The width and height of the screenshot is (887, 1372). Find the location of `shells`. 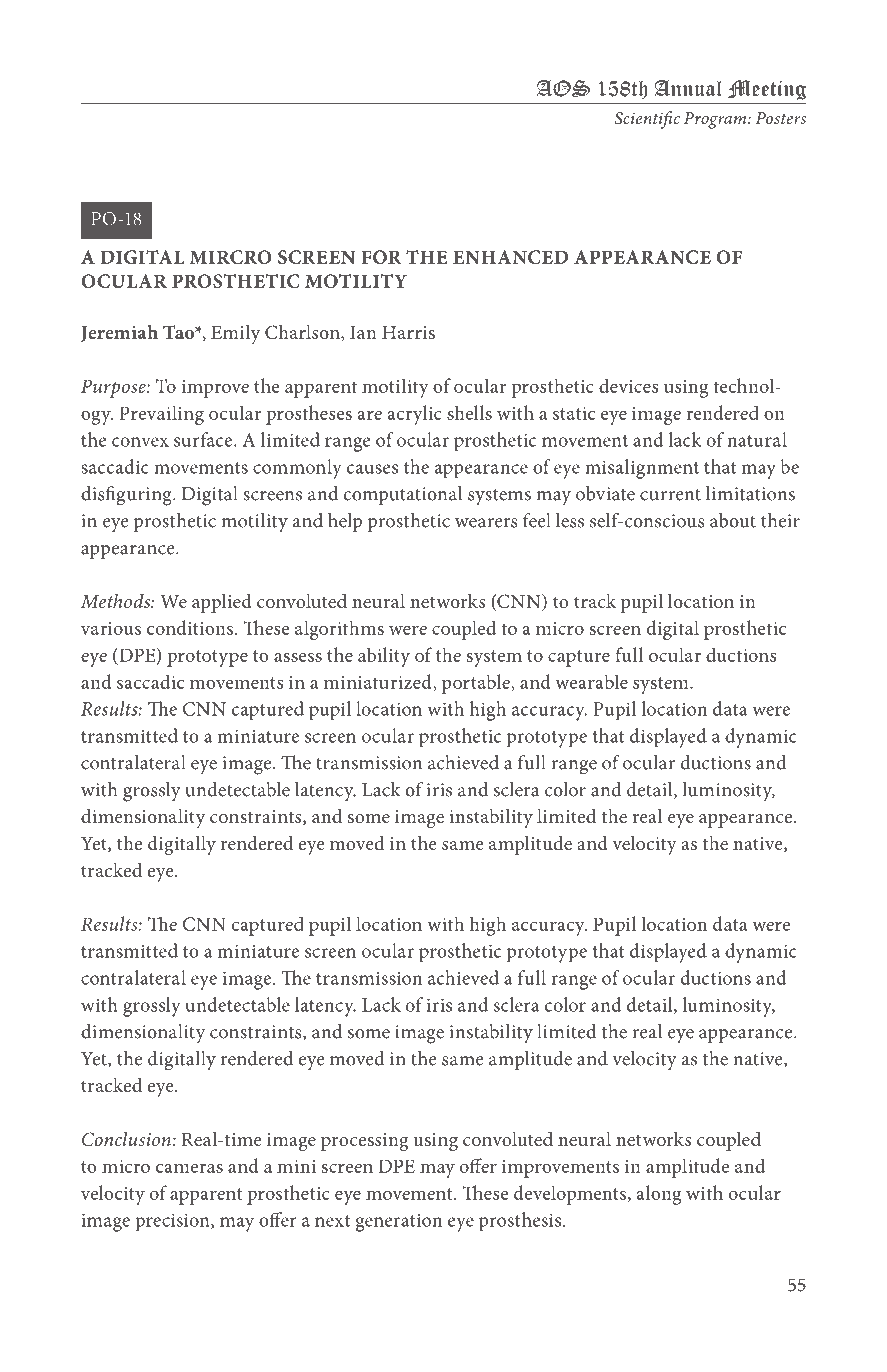

shells is located at coordinates (469, 412).
